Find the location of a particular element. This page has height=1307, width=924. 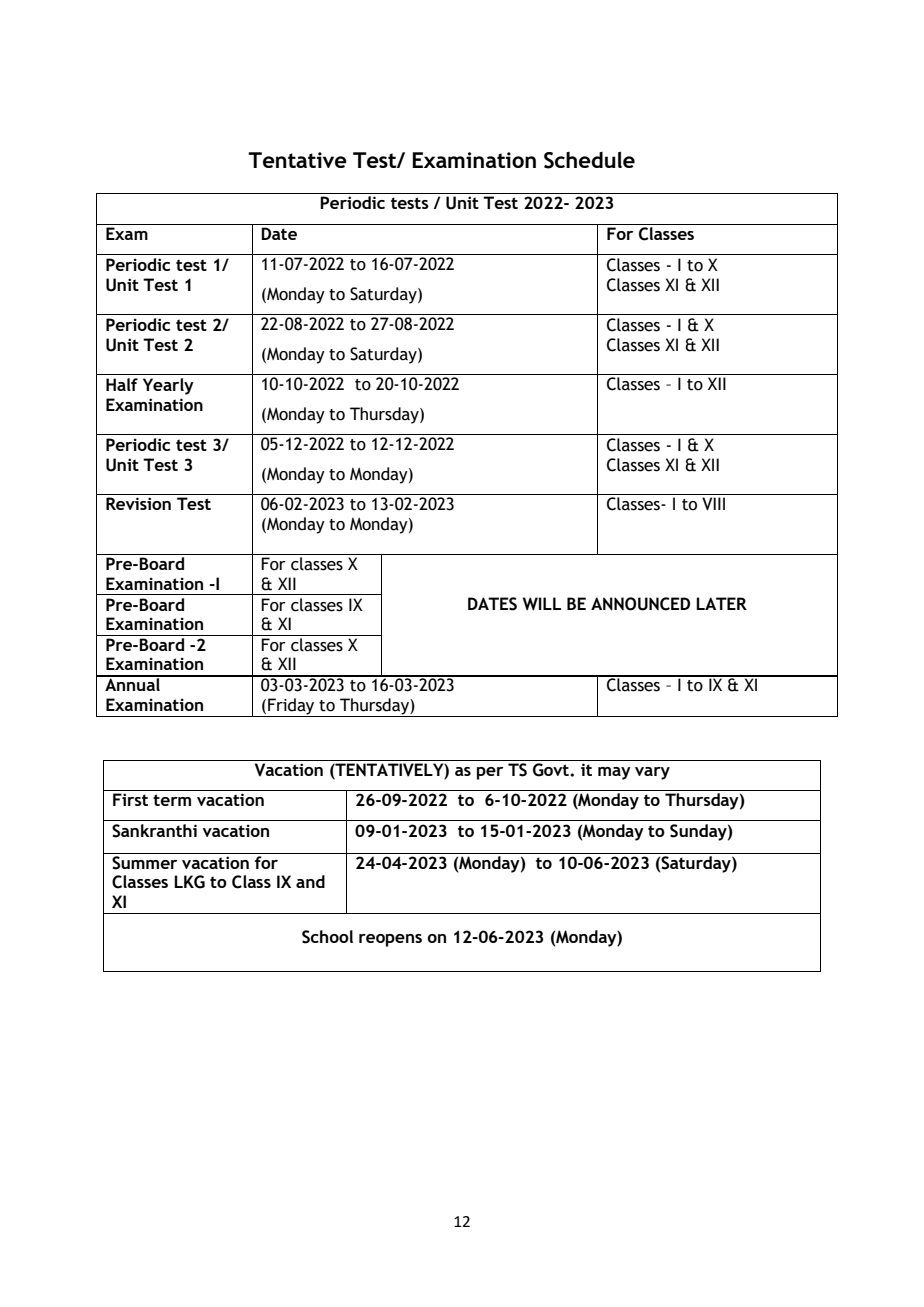

WILL is located at coordinates (542, 604).
